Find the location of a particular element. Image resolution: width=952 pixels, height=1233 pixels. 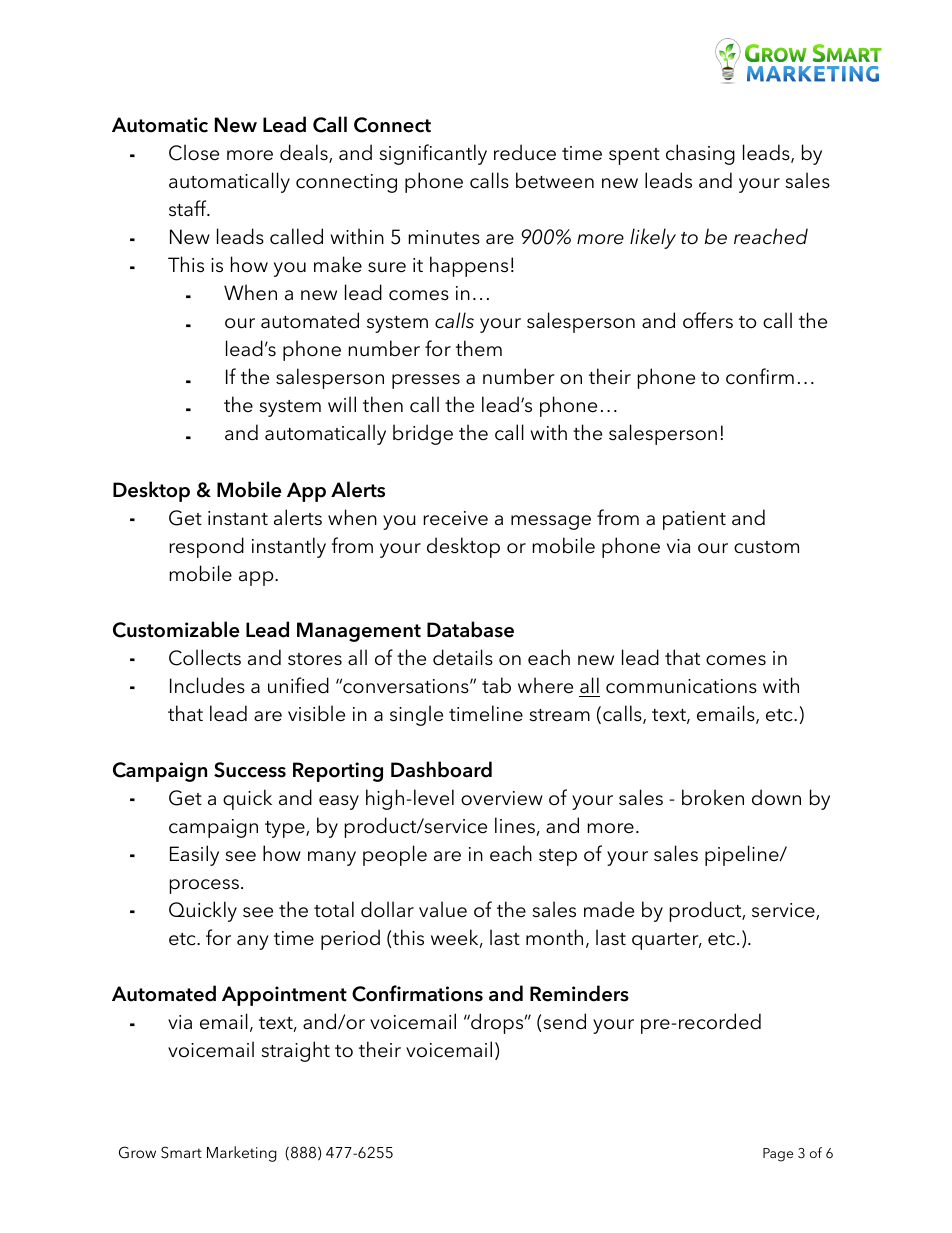

Marketing is located at coordinates (242, 1154).
